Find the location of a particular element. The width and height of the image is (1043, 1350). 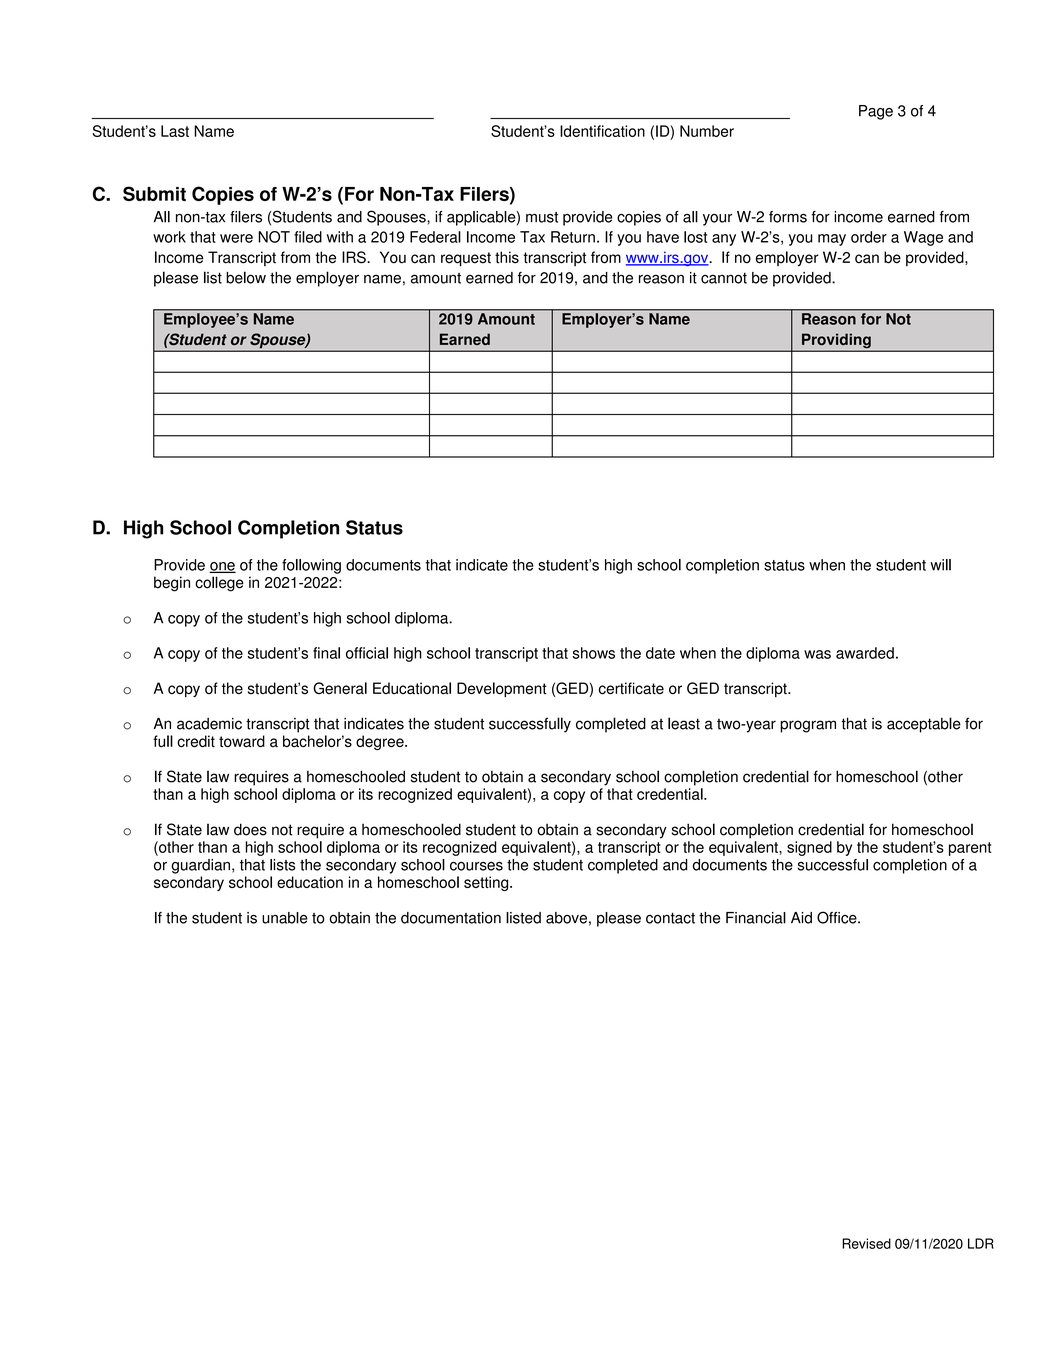

Office is located at coordinates (838, 917).
